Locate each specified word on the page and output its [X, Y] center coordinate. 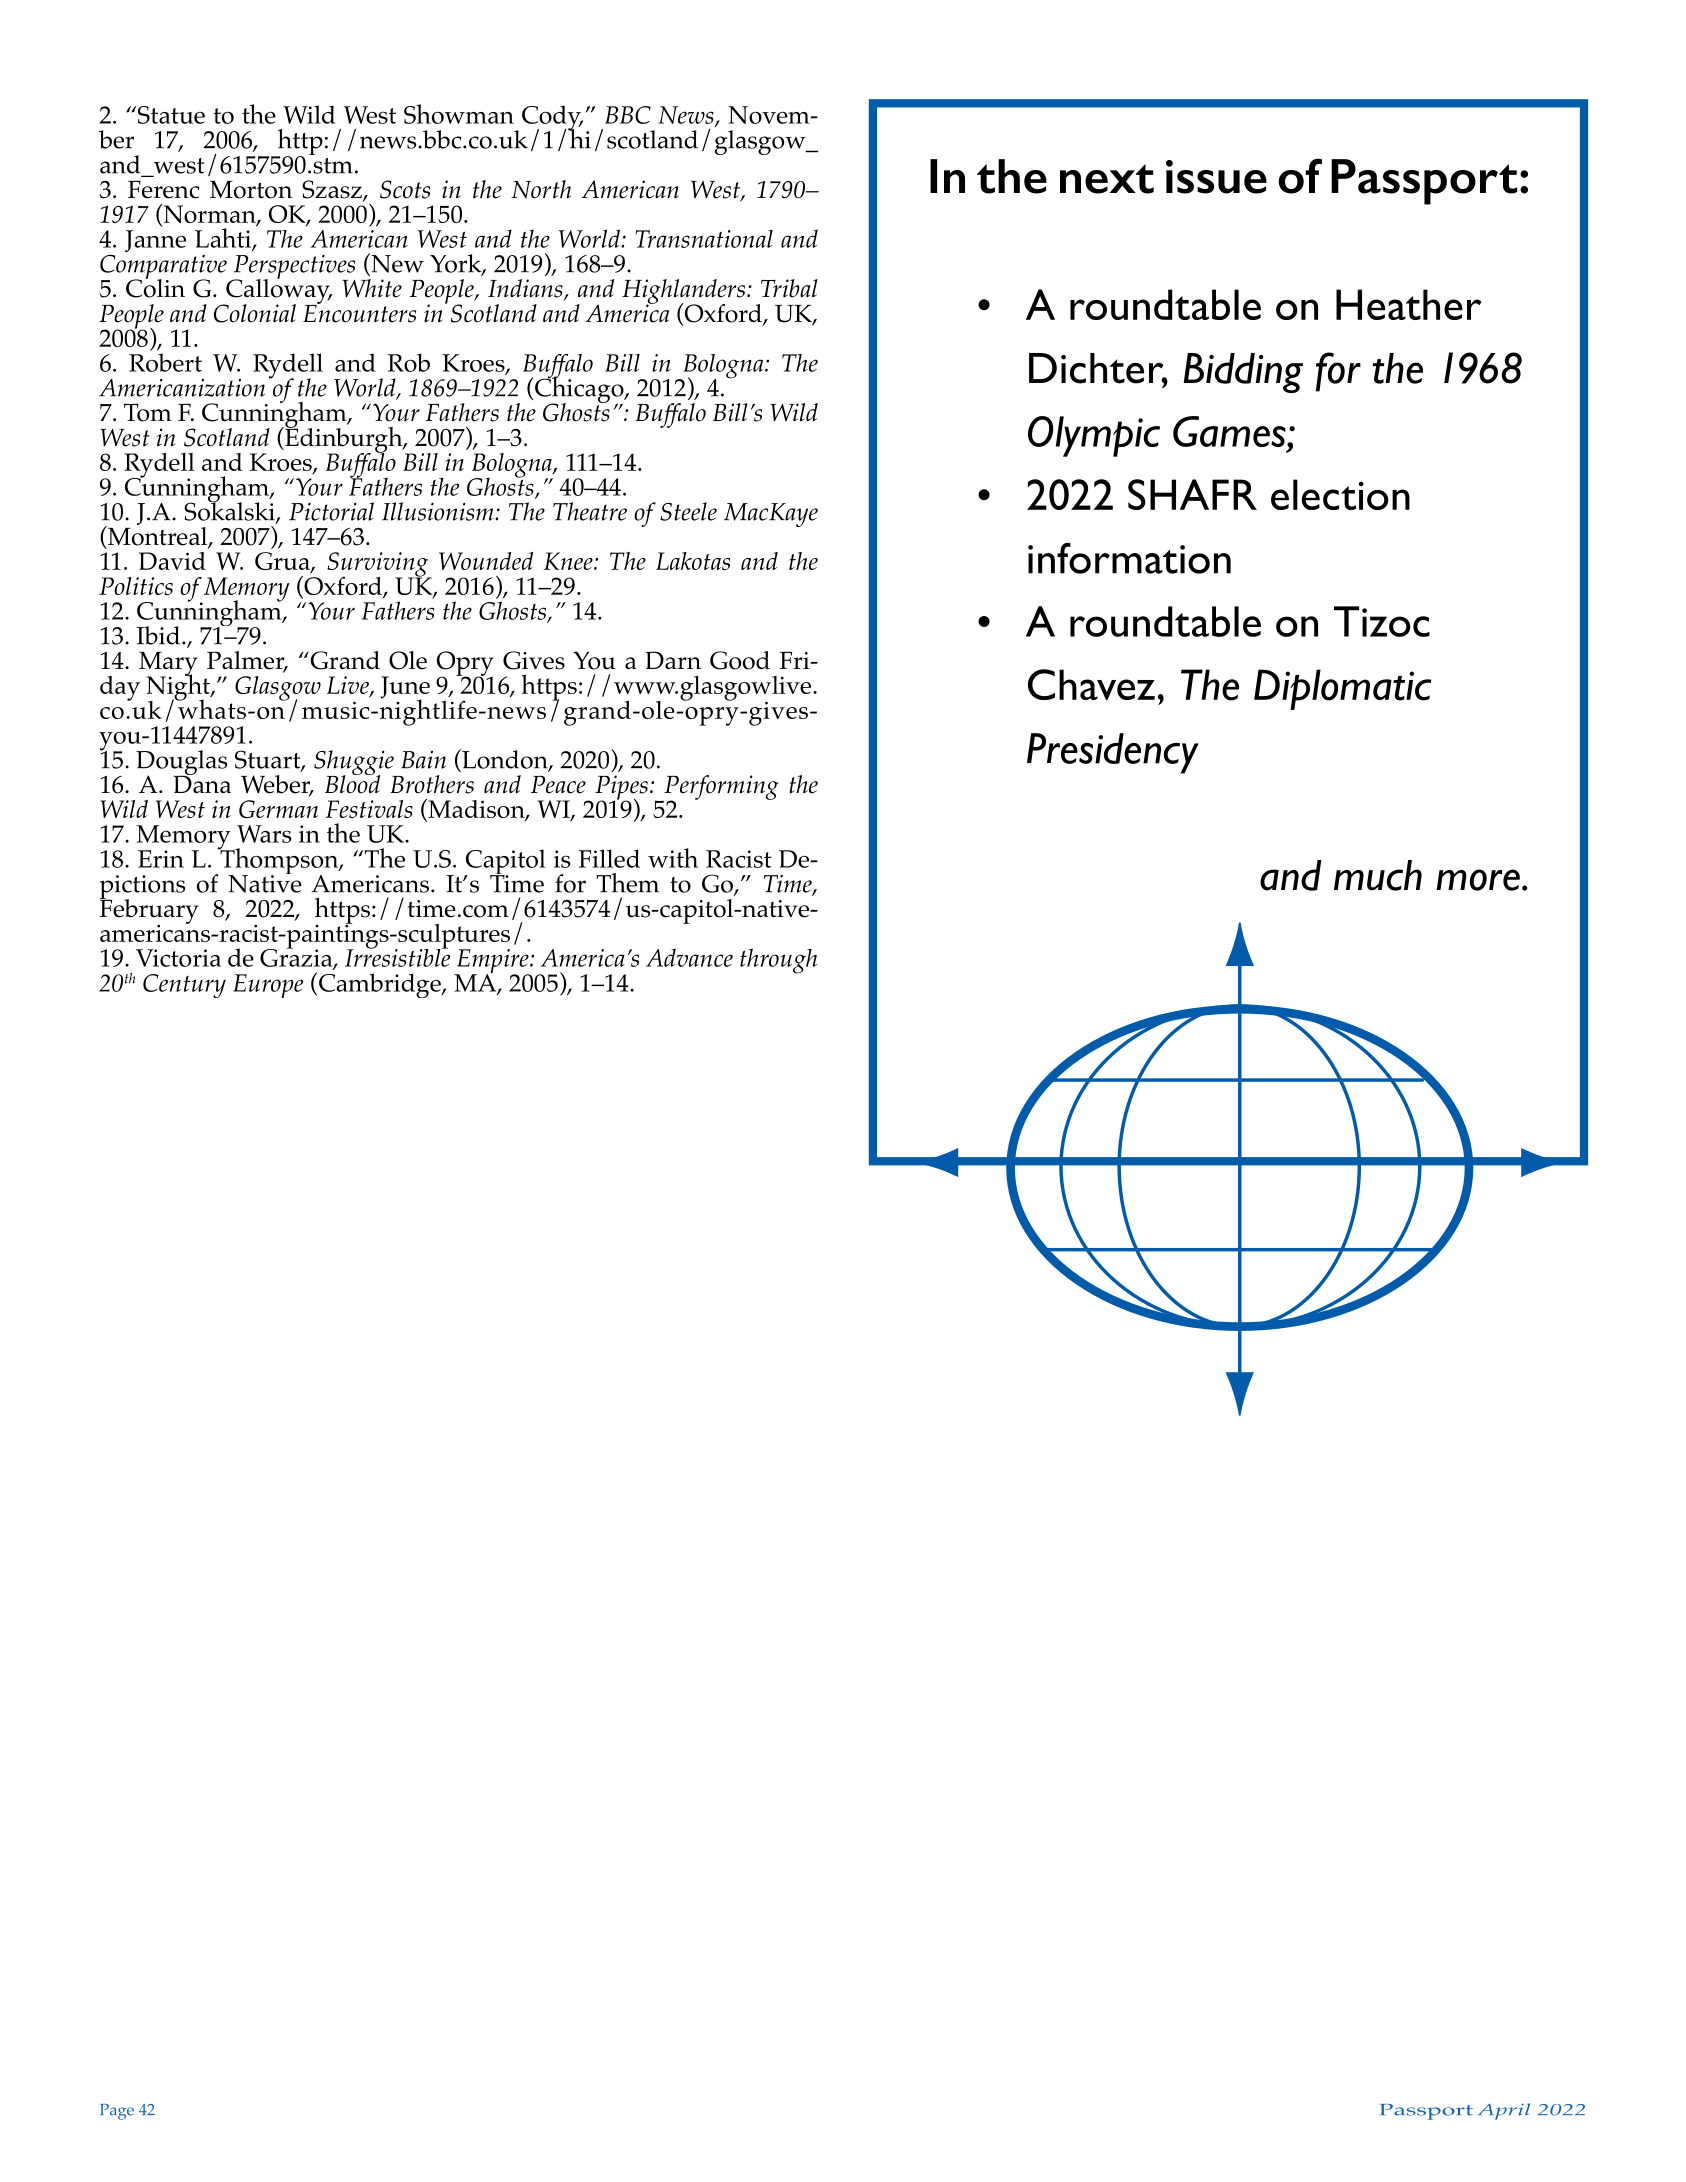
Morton [251, 190]
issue [1216, 177]
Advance [689, 957]
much [1378, 875]
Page [117, 2112]
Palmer [247, 661]
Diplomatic [1342, 689]
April [1504, 2111]
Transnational [704, 239]
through [778, 961]
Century [184, 986]
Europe [268, 986]
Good [740, 660]
